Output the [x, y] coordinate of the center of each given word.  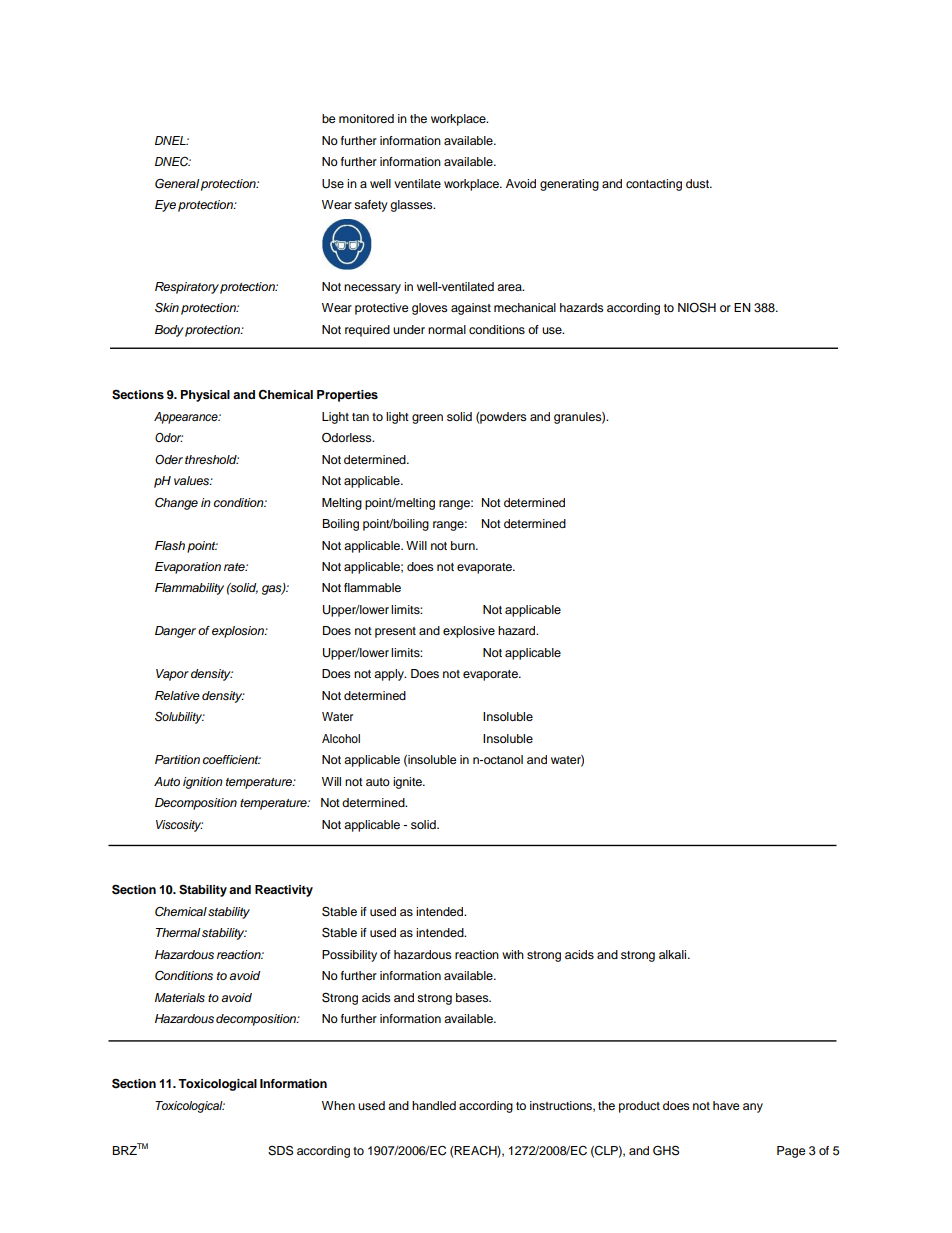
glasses [412, 206]
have [726, 1105]
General [177, 183]
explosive [469, 632]
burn [464, 545]
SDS [280, 1150]
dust [699, 183]
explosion [239, 632]
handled [434, 1105]
